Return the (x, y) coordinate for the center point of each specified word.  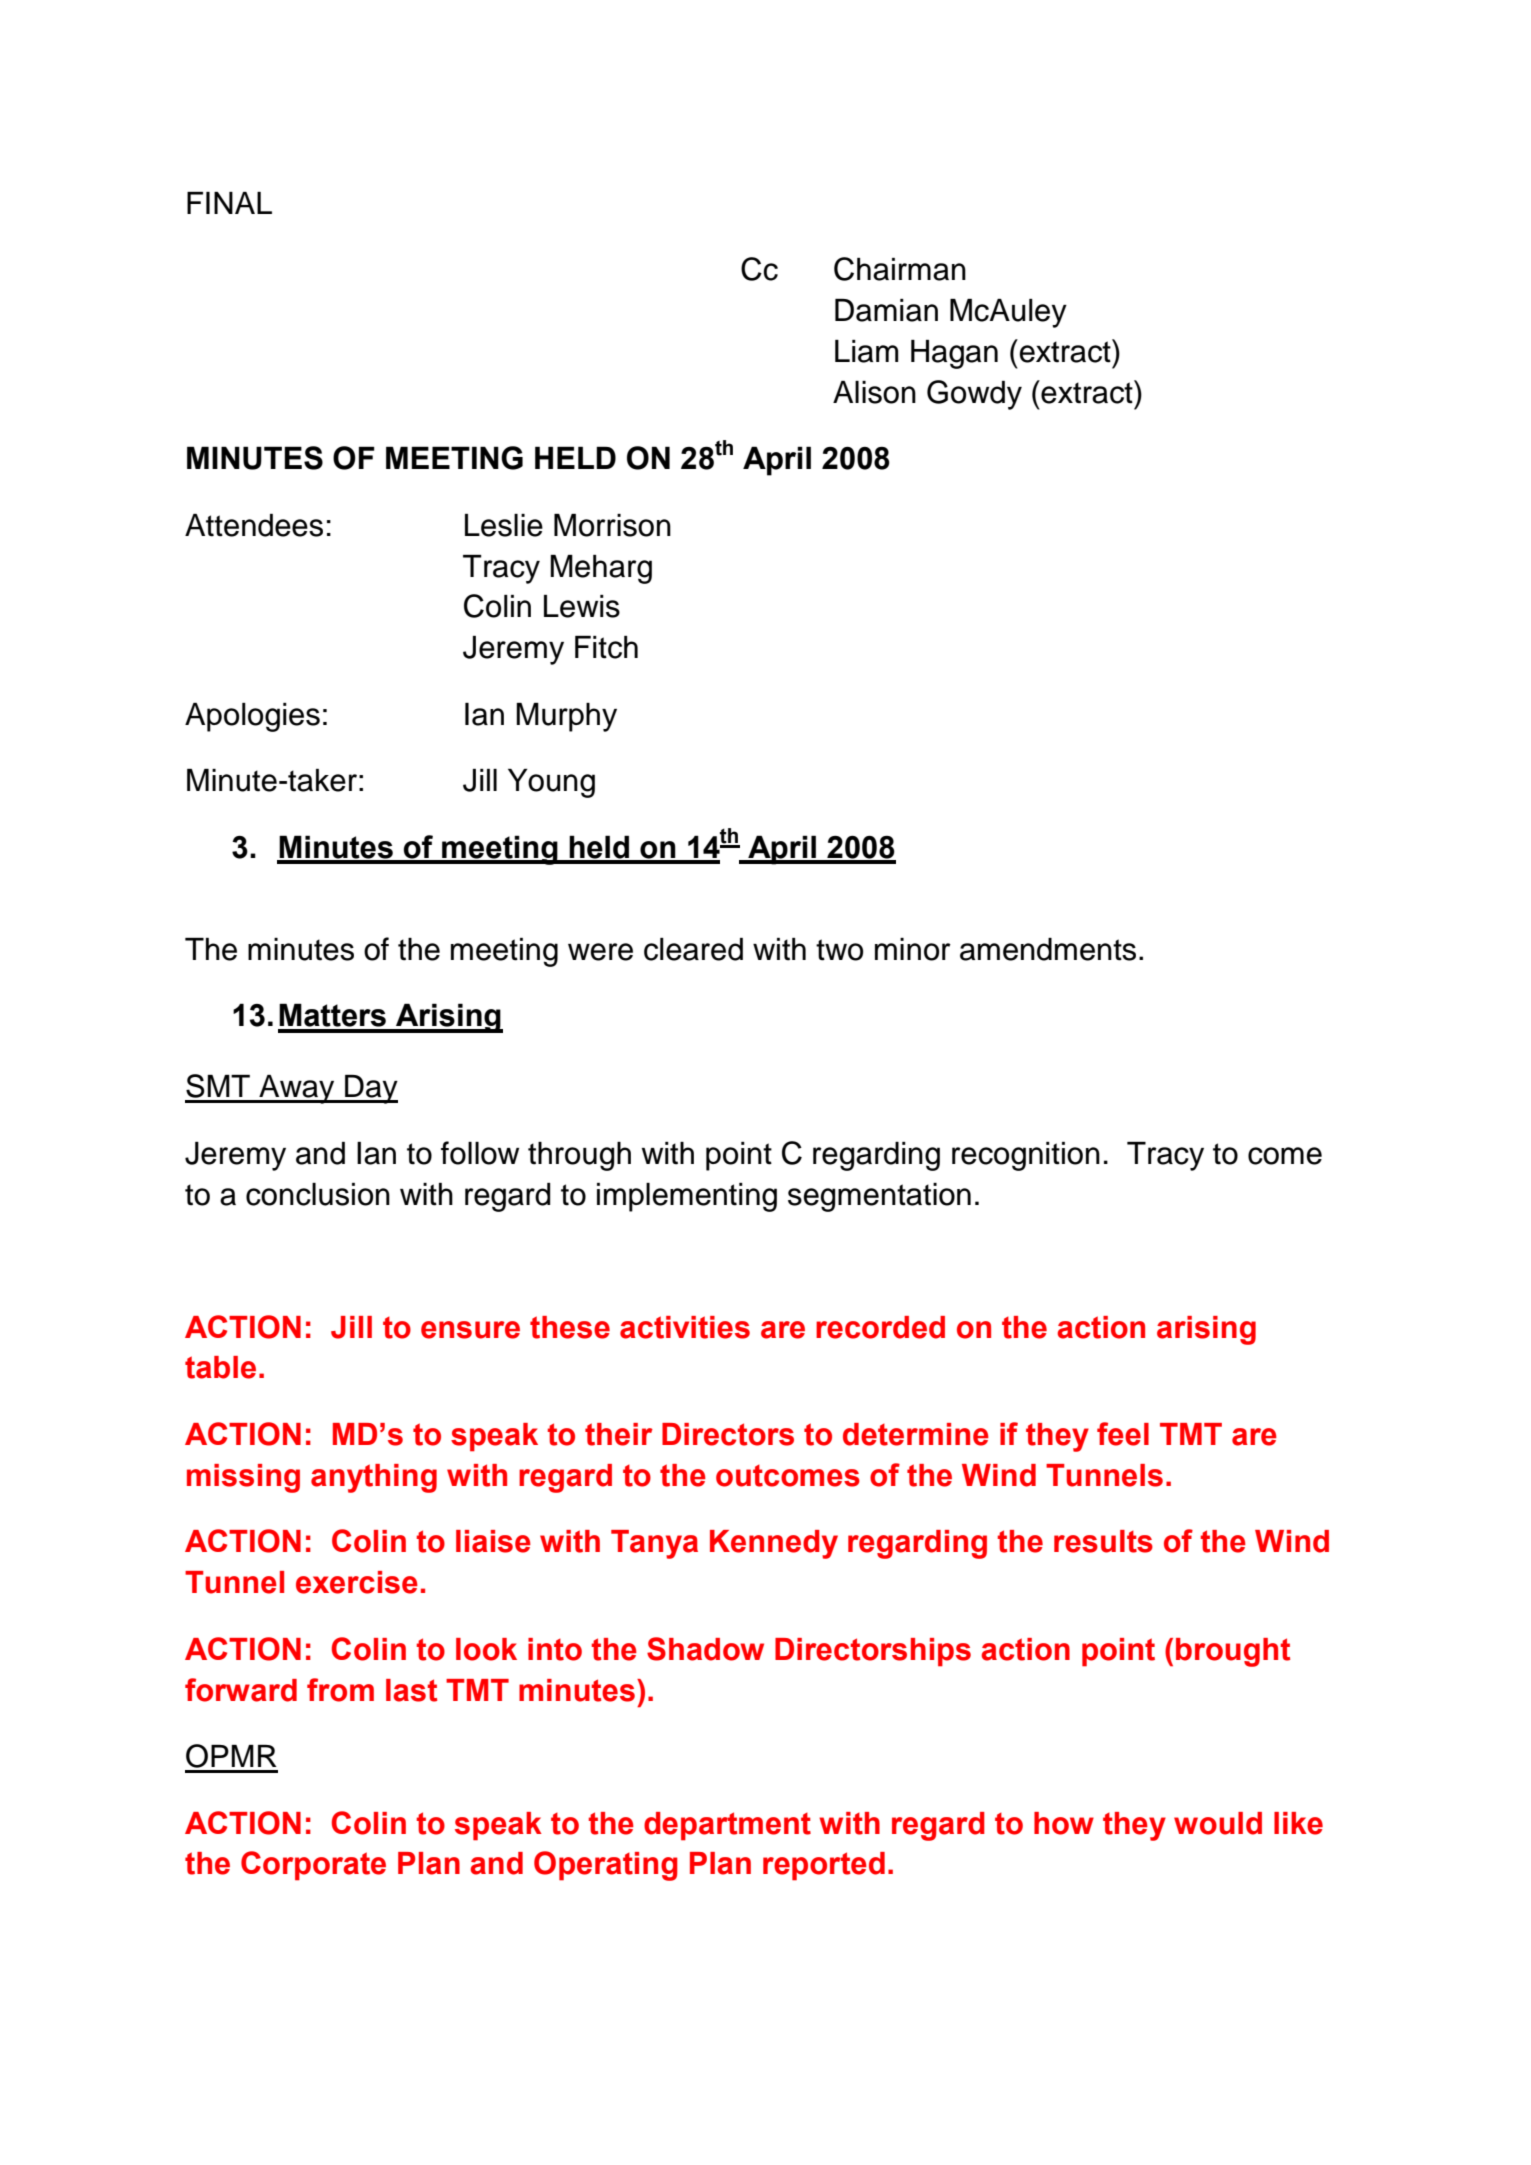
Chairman (900, 269)
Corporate (313, 1866)
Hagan (954, 354)
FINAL (229, 203)
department (727, 1826)
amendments (1048, 949)
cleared (693, 949)
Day (370, 1089)
